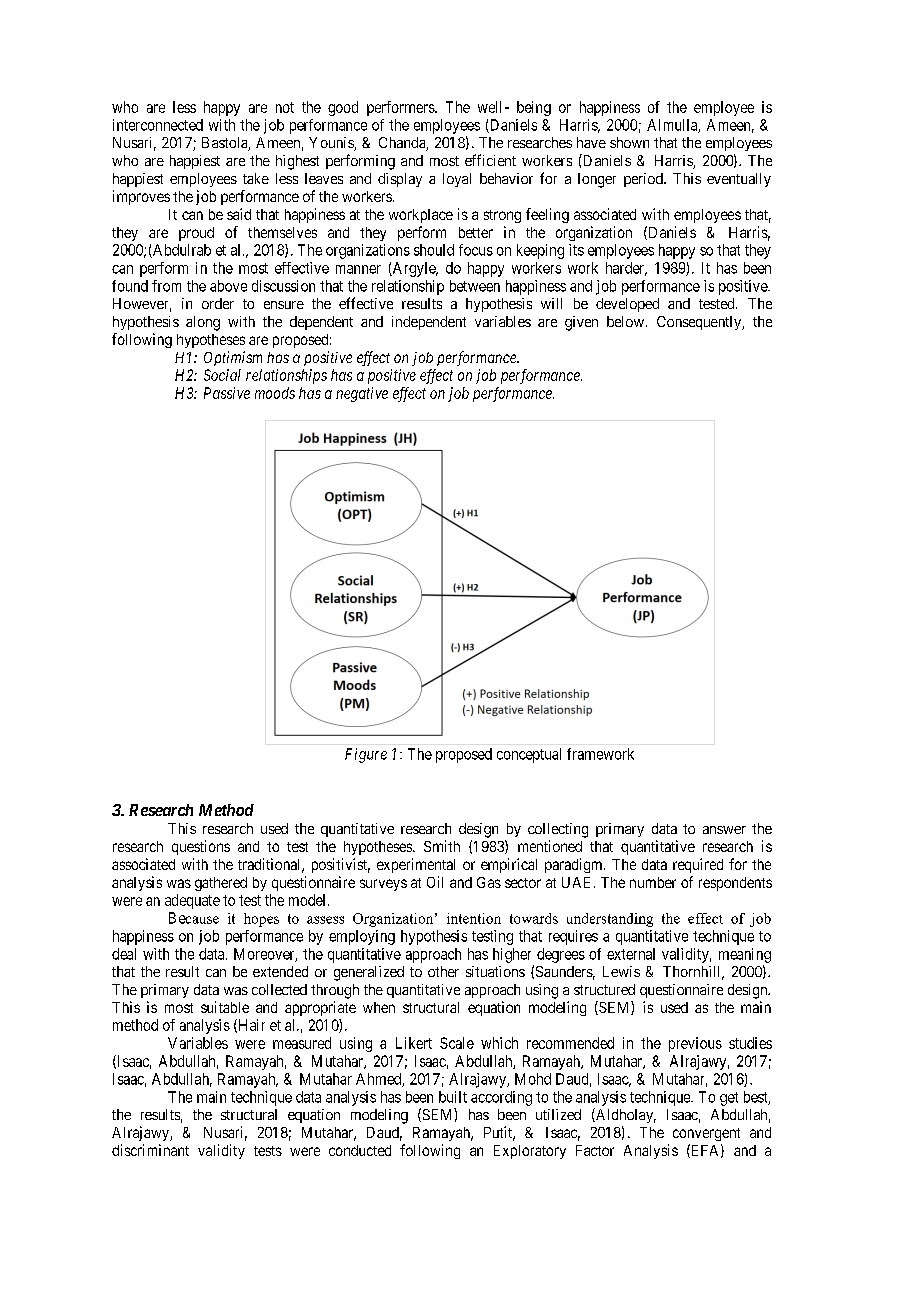  What do you see at coordinates (625, 321) in the page?
I see `below` at bounding box center [625, 321].
